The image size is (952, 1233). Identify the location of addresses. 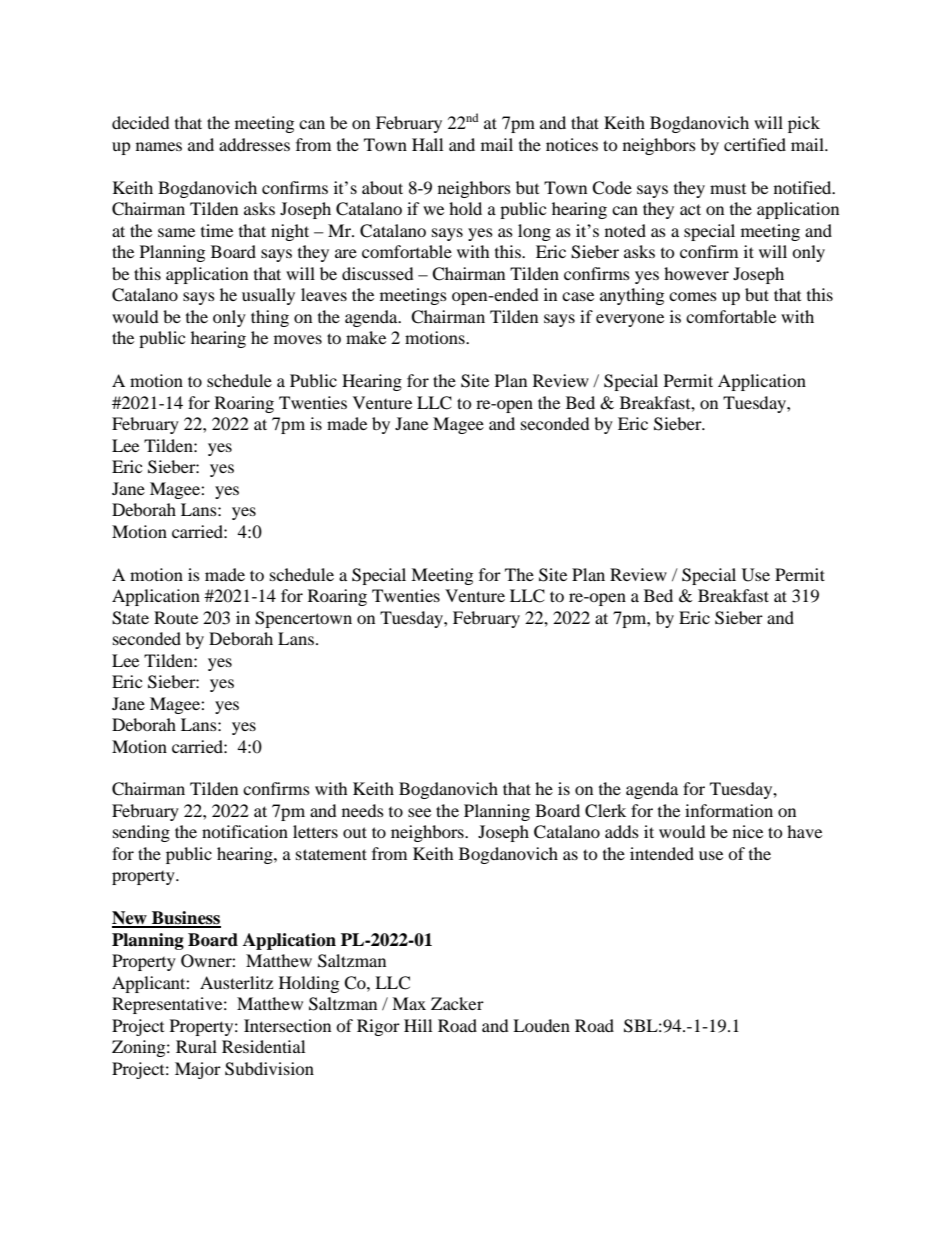
(254, 144).
